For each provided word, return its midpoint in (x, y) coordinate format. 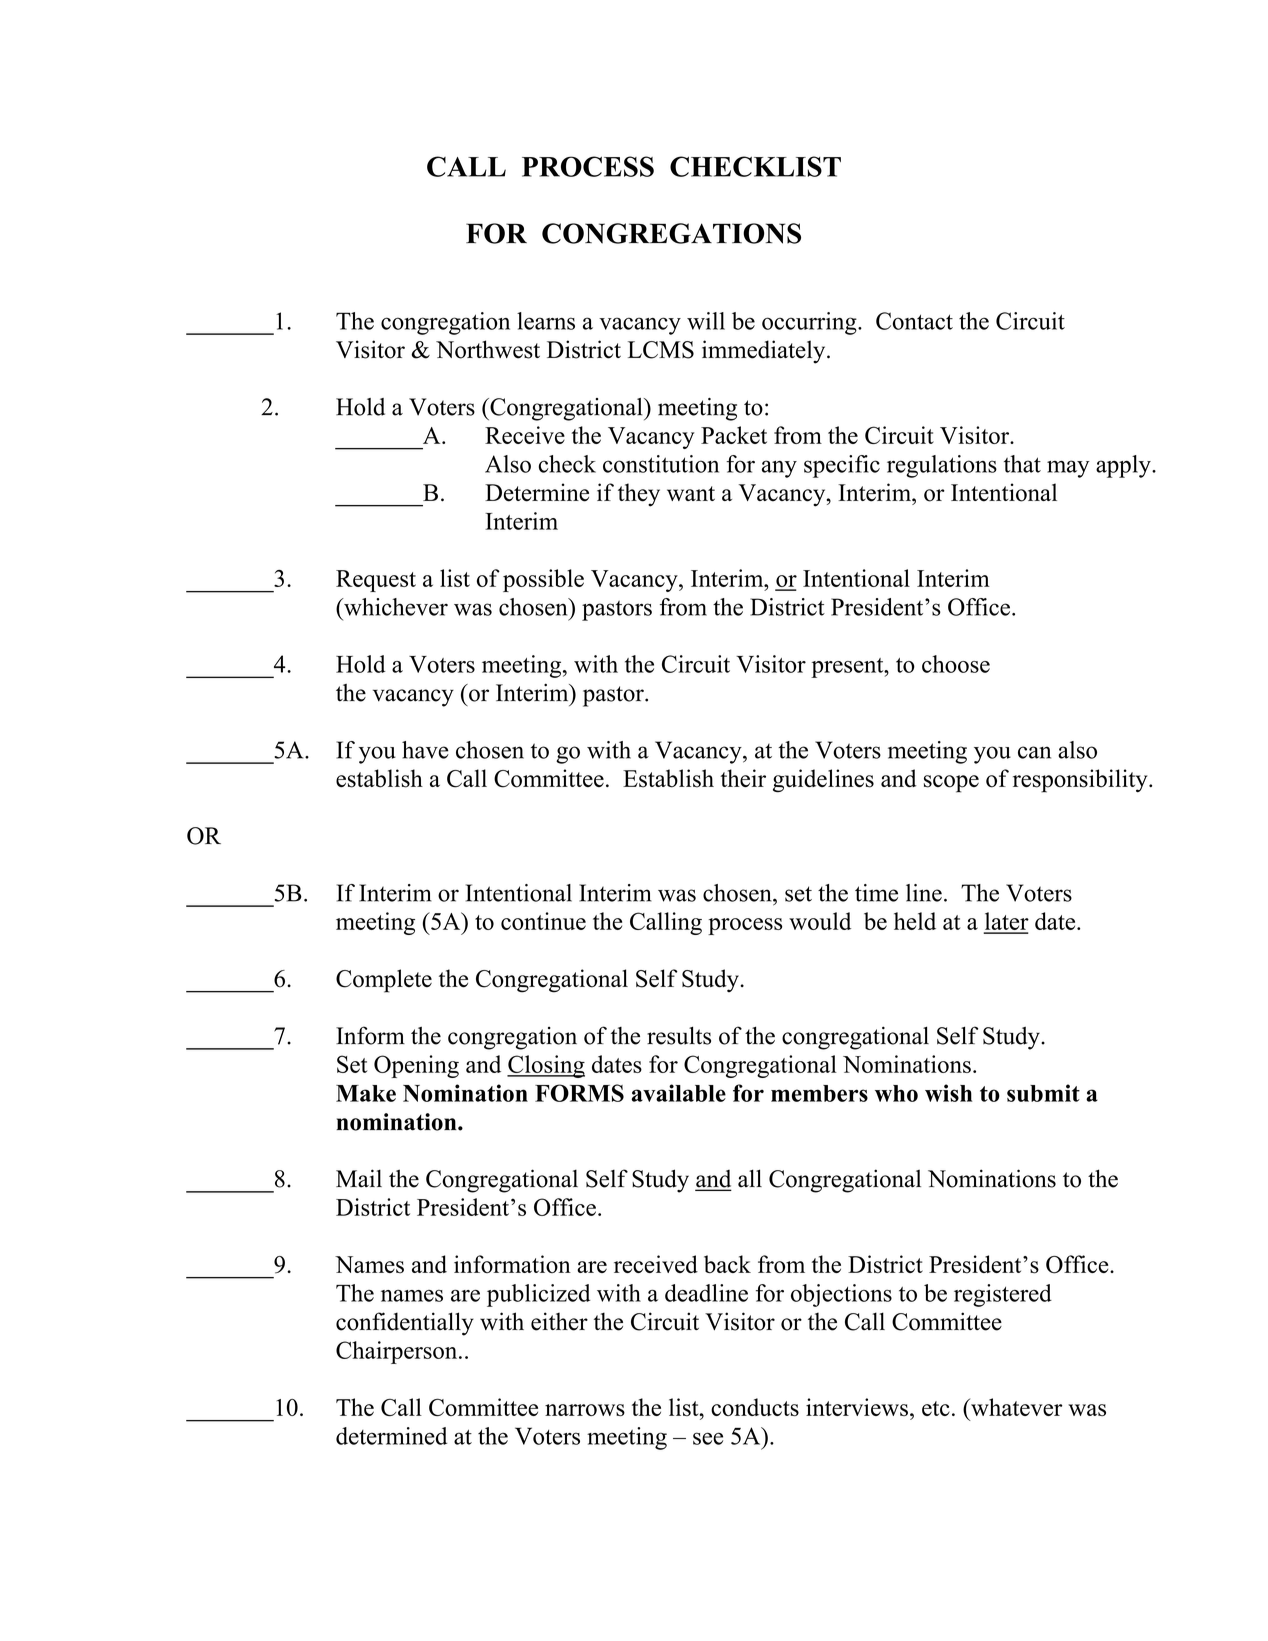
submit (1043, 1093)
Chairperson (398, 1352)
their (743, 778)
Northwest (488, 349)
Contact (914, 321)
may (1068, 469)
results (679, 1035)
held (915, 921)
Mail (359, 1178)
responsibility (1081, 781)
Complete (384, 981)
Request (376, 581)
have (425, 750)
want (691, 493)
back (727, 1264)
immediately (765, 352)
